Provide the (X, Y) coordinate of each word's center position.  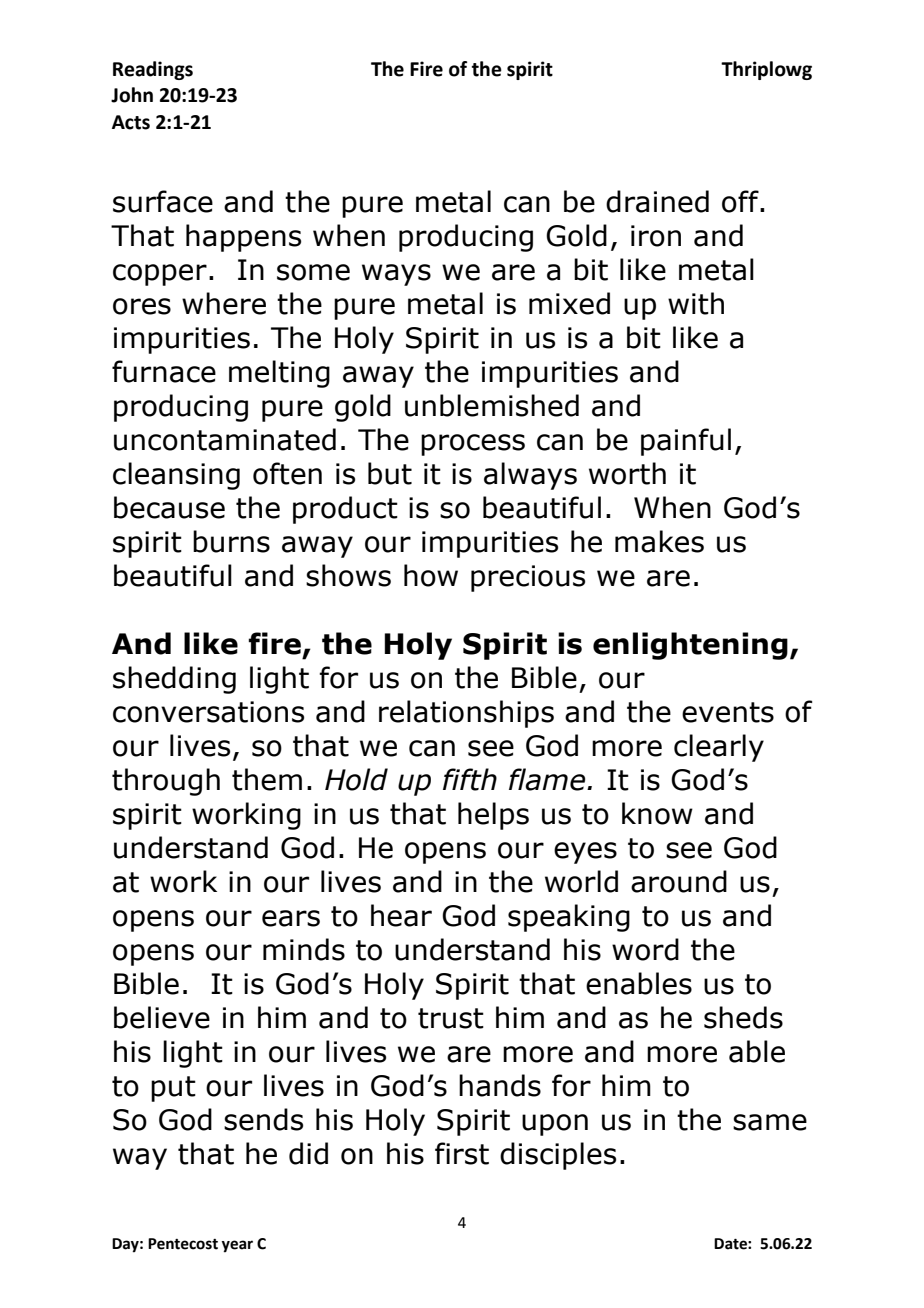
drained (657, 201)
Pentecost (183, 1244)
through (166, 782)
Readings (153, 70)
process (473, 445)
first (462, 1153)
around (679, 881)
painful (686, 442)
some (313, 272)
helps (493, 816)
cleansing (176, 476)
